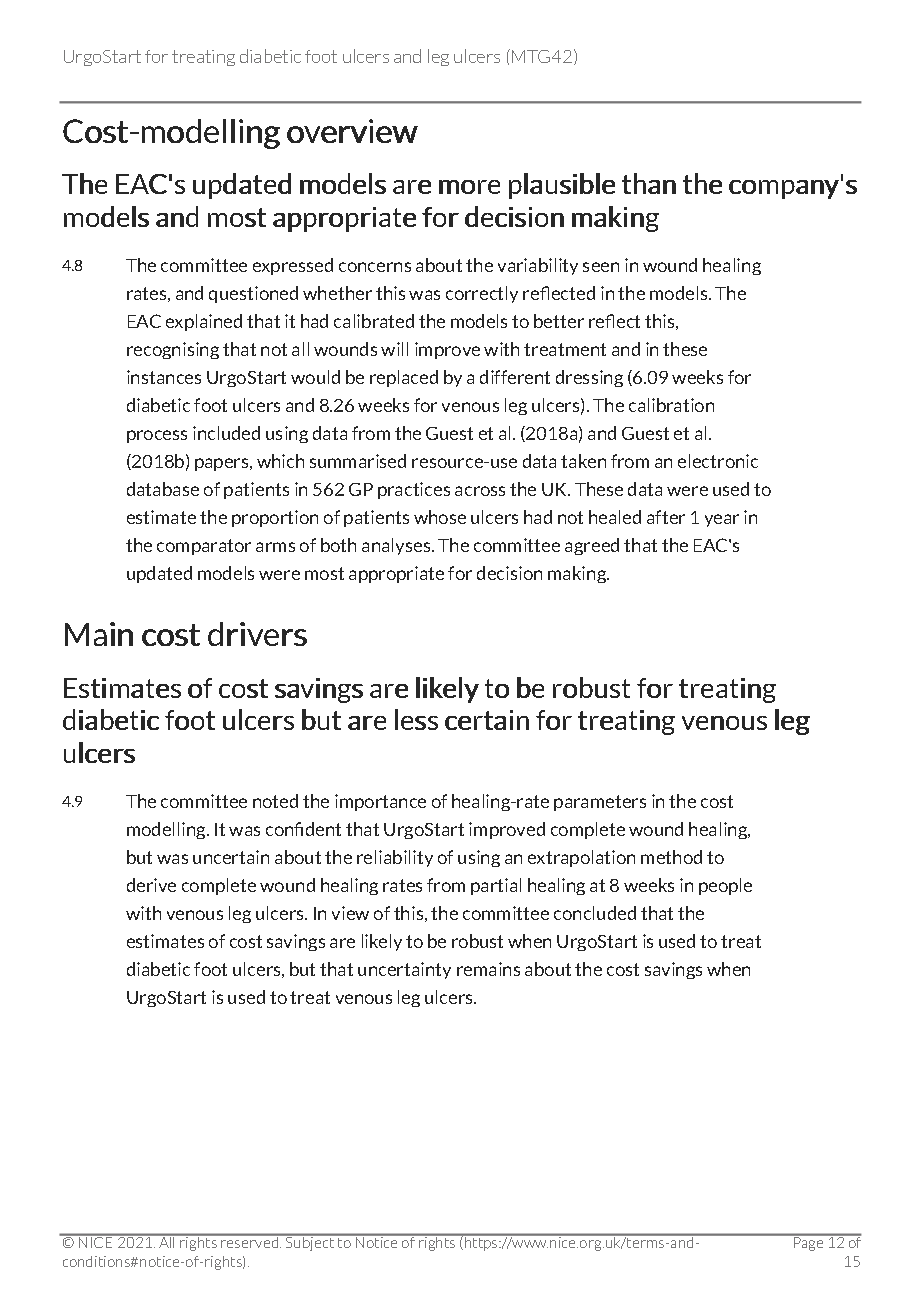 This screenshot has height=1308, width=924. I want to click on than, so click(649, 183).
